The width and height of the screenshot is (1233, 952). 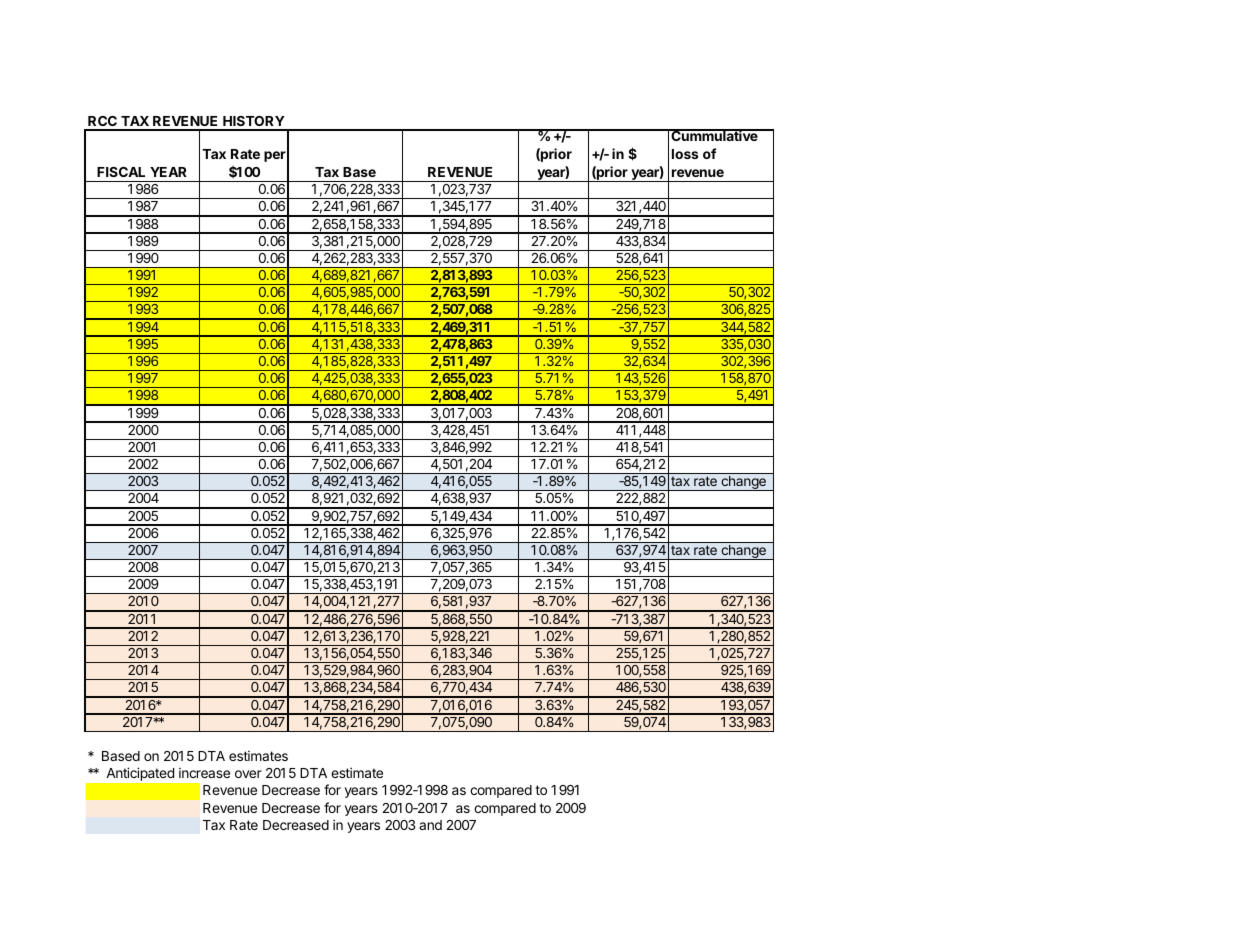 What do you see at coordinates (685, 154) in the screenshot?
I see `loss` at bounding box center [685, 154].
